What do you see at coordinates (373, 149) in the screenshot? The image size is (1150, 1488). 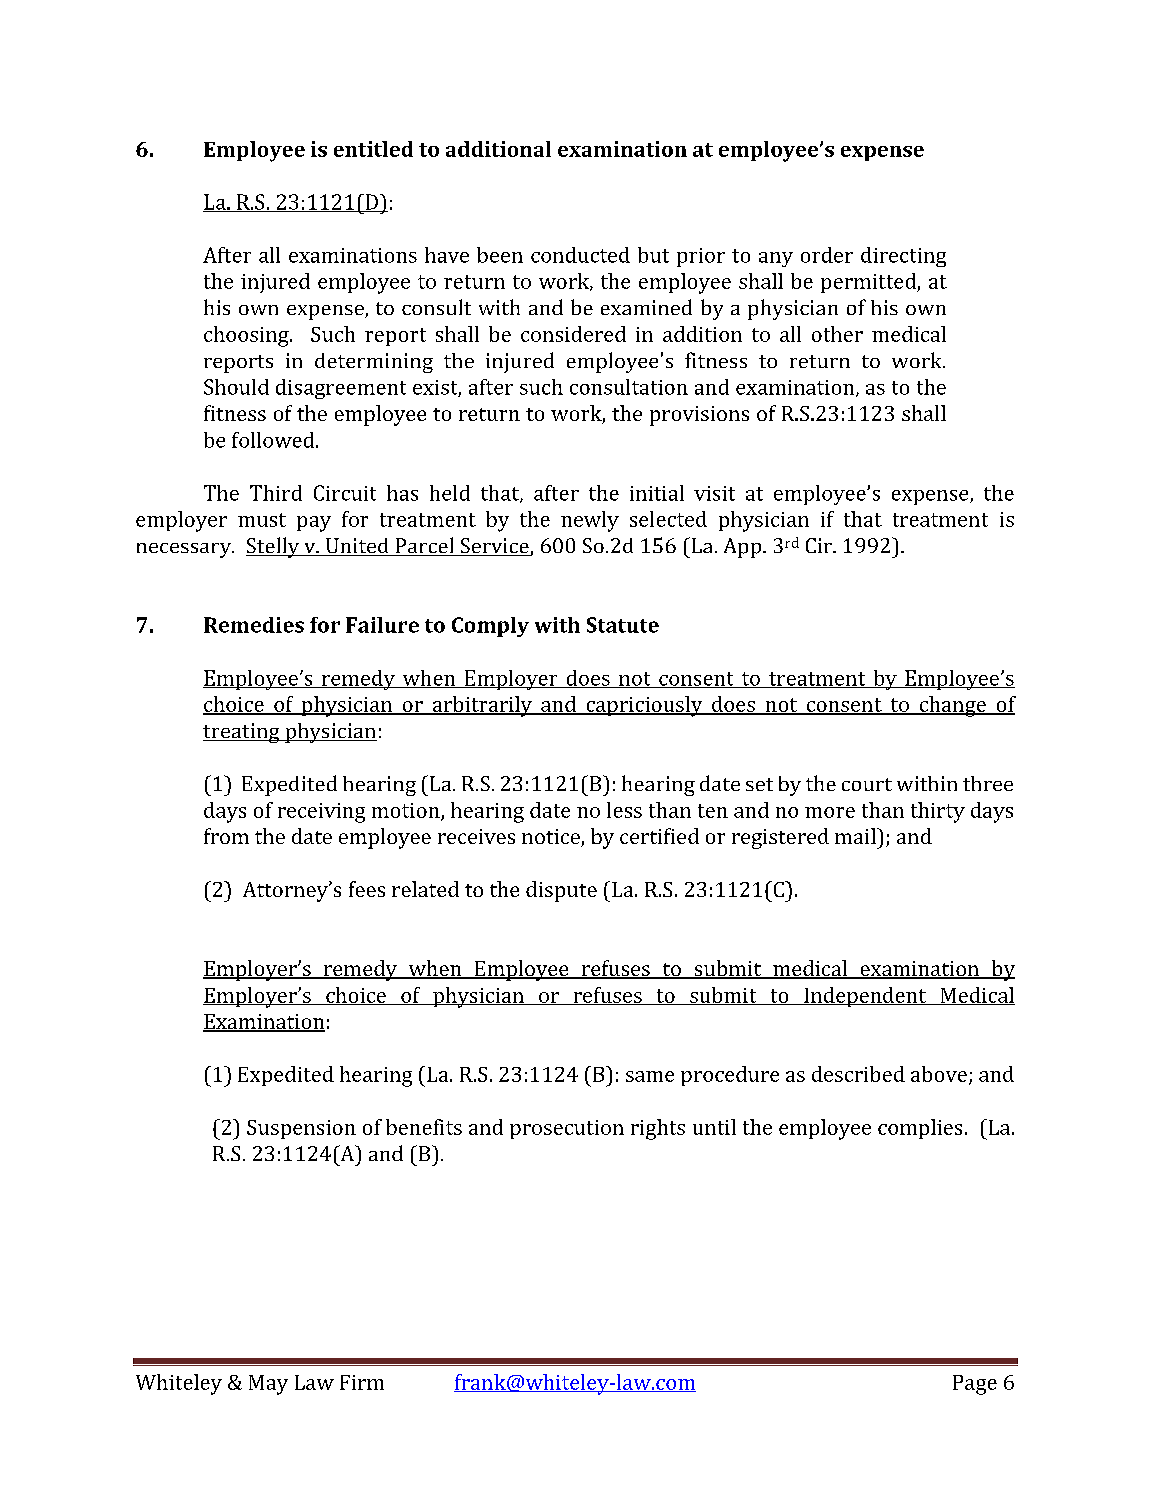 I see `entitled` at bounding box center [373, 149].
